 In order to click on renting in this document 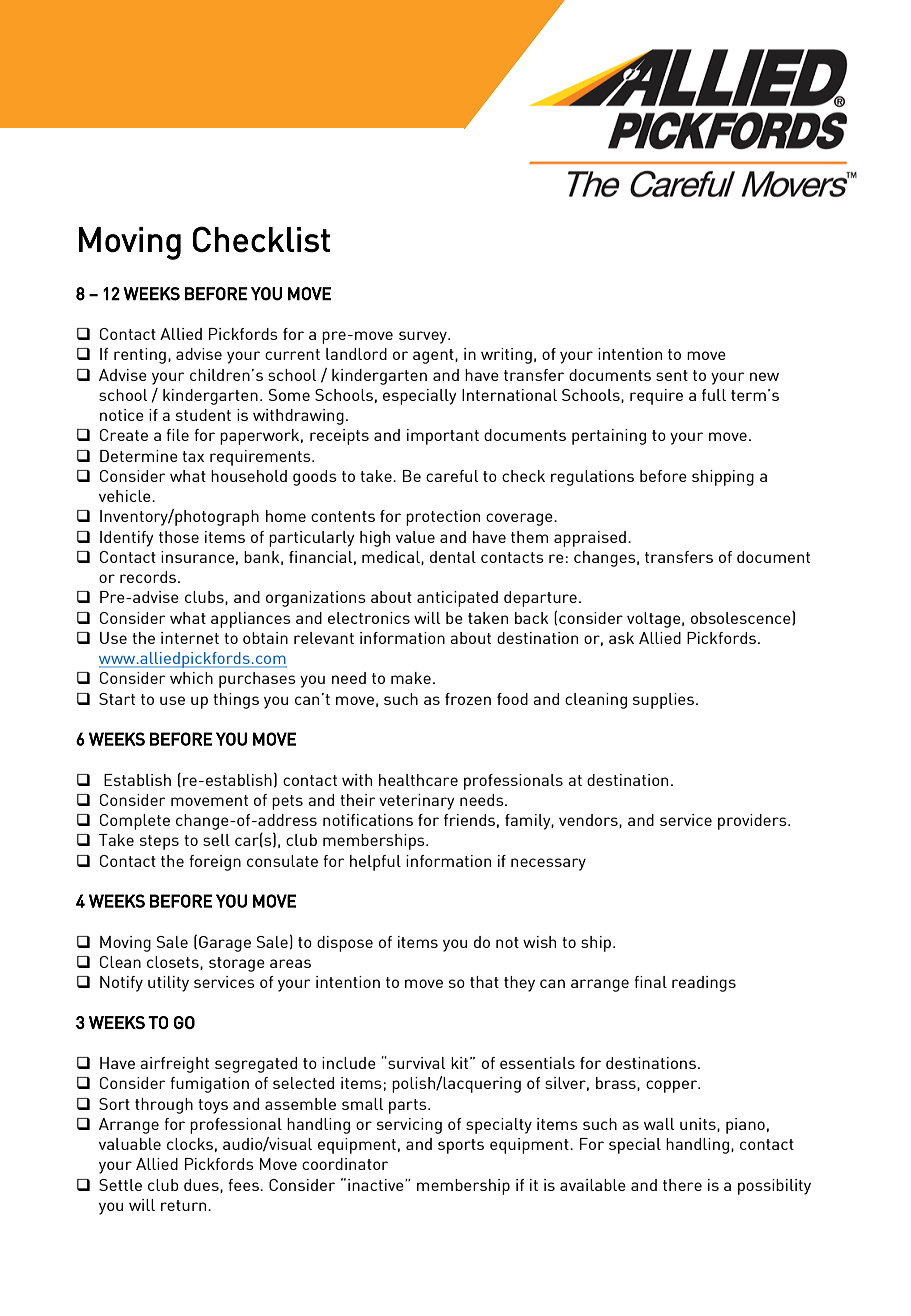, I will do `click(140, 356)`.
